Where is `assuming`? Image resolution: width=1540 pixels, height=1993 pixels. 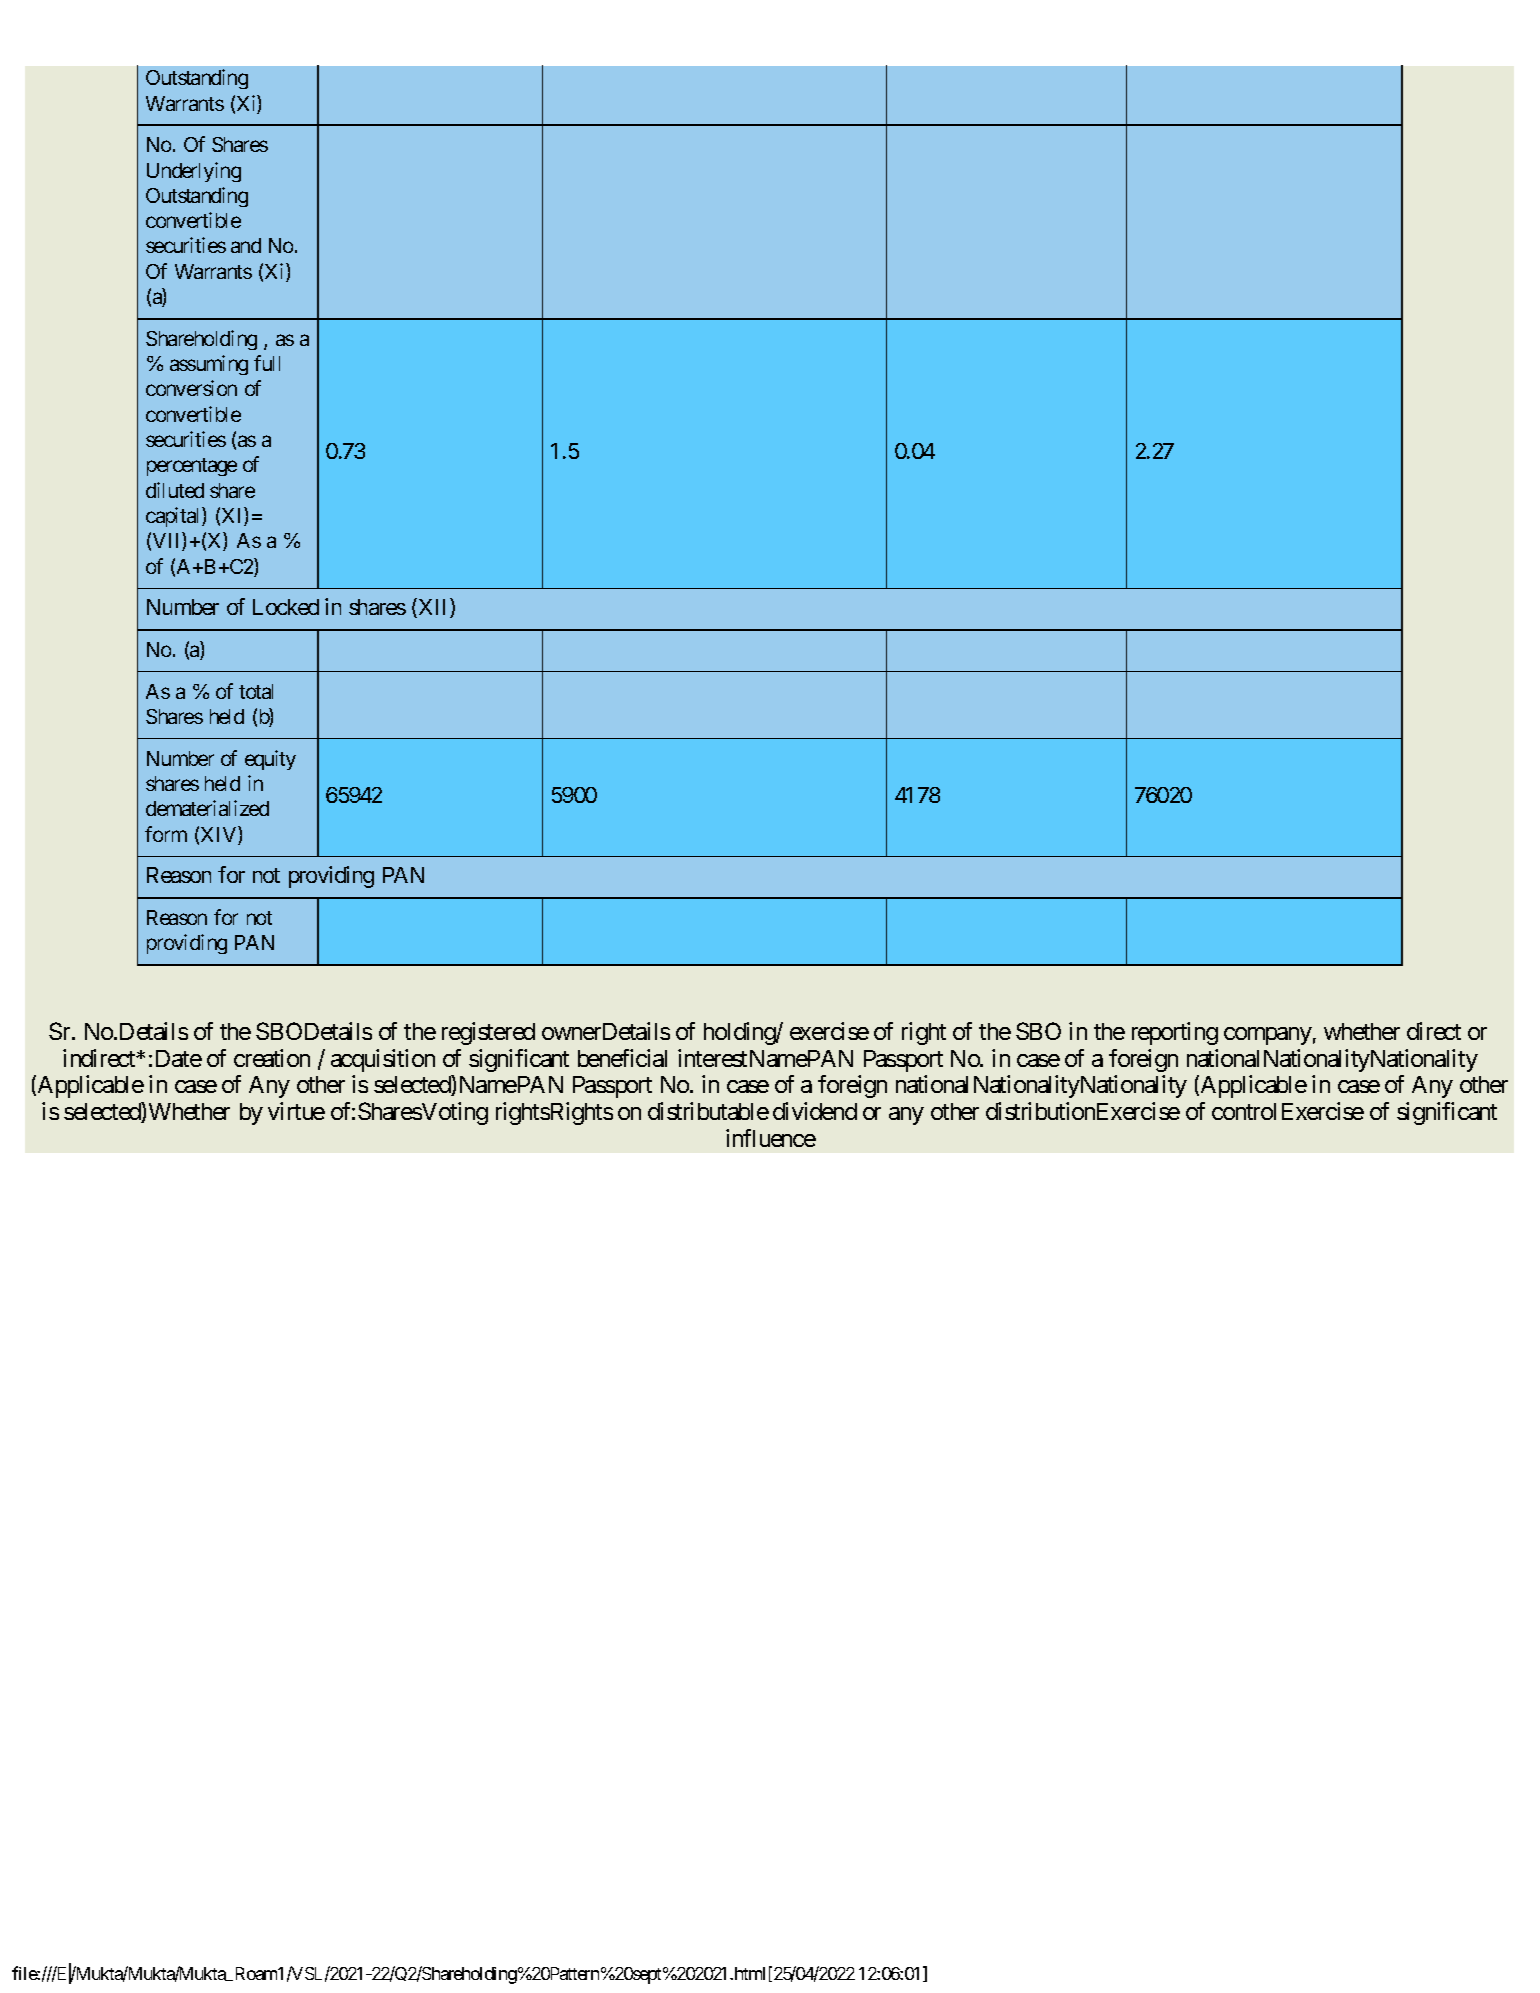 assuming is located at coordinates (209, 365).
